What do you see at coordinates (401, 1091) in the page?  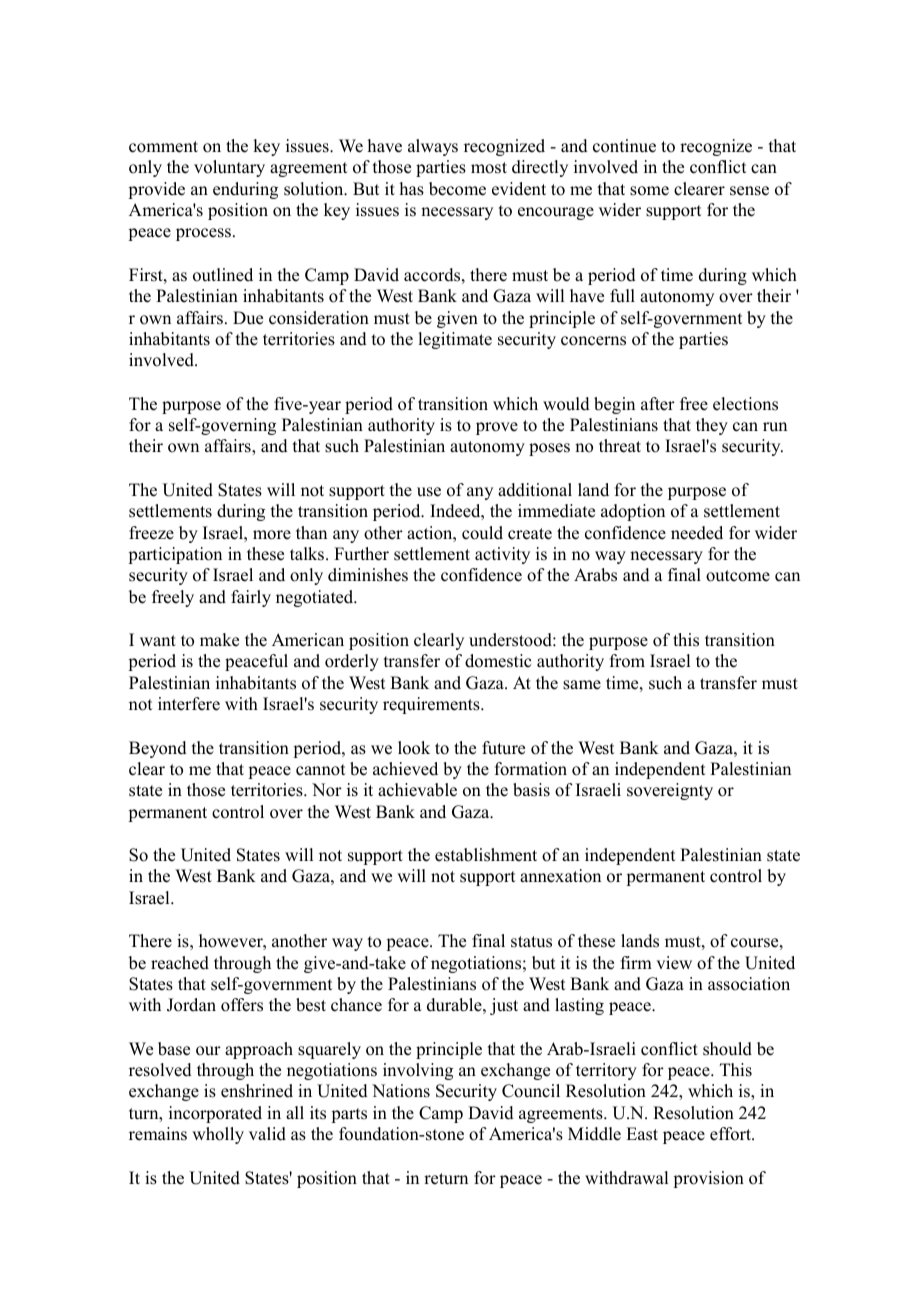 I see `Nations` at bounding box center [401, 1091].
